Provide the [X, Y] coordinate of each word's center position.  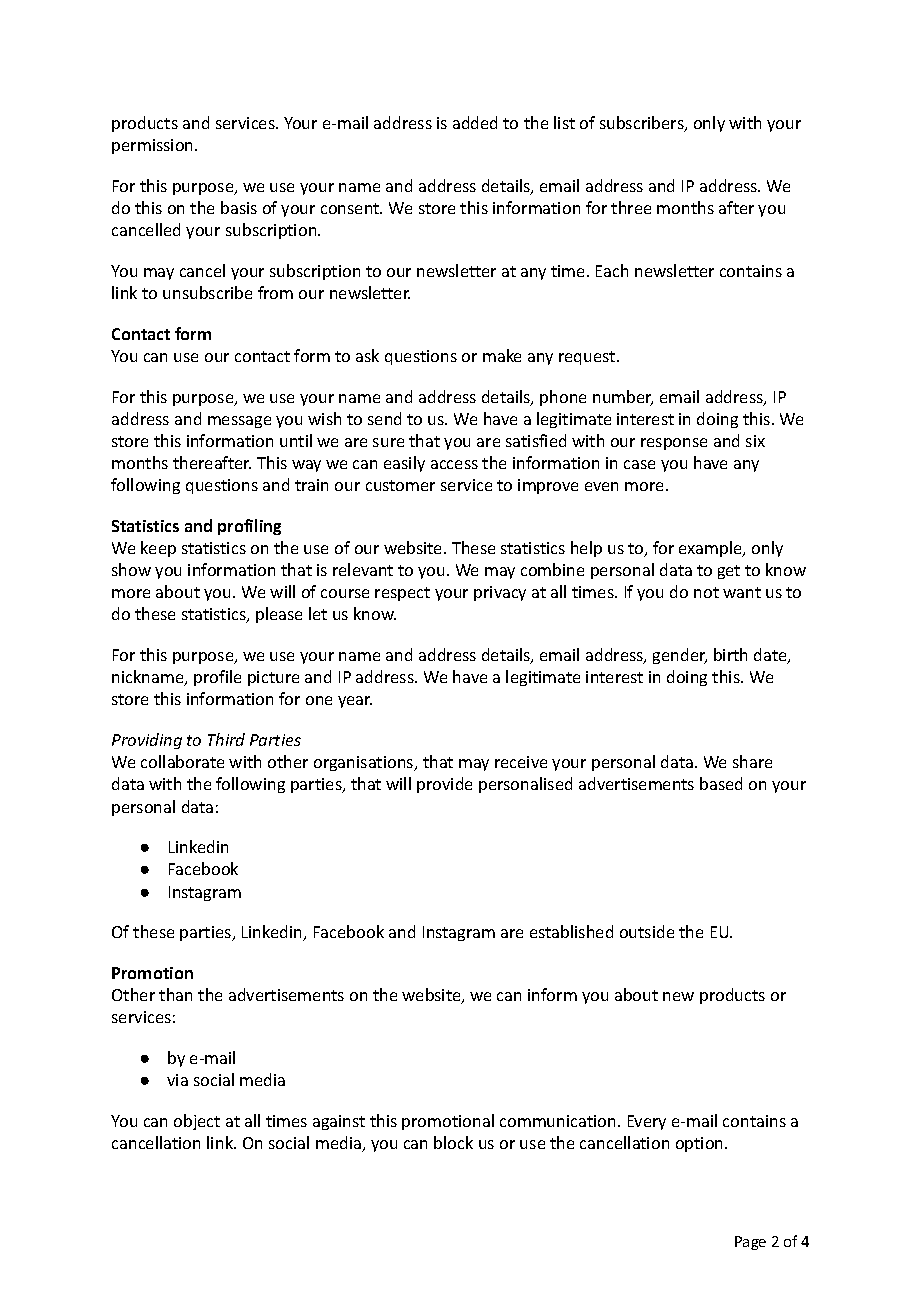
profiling [249, 527]
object [197, 1122]
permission [154, 146]
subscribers [643, 124]
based [721, 783]
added [475, 122]
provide [444, 785]
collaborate [182, 761]
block [453, 1142]
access [454, 464]
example [711, 549]
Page [750, 1243]
